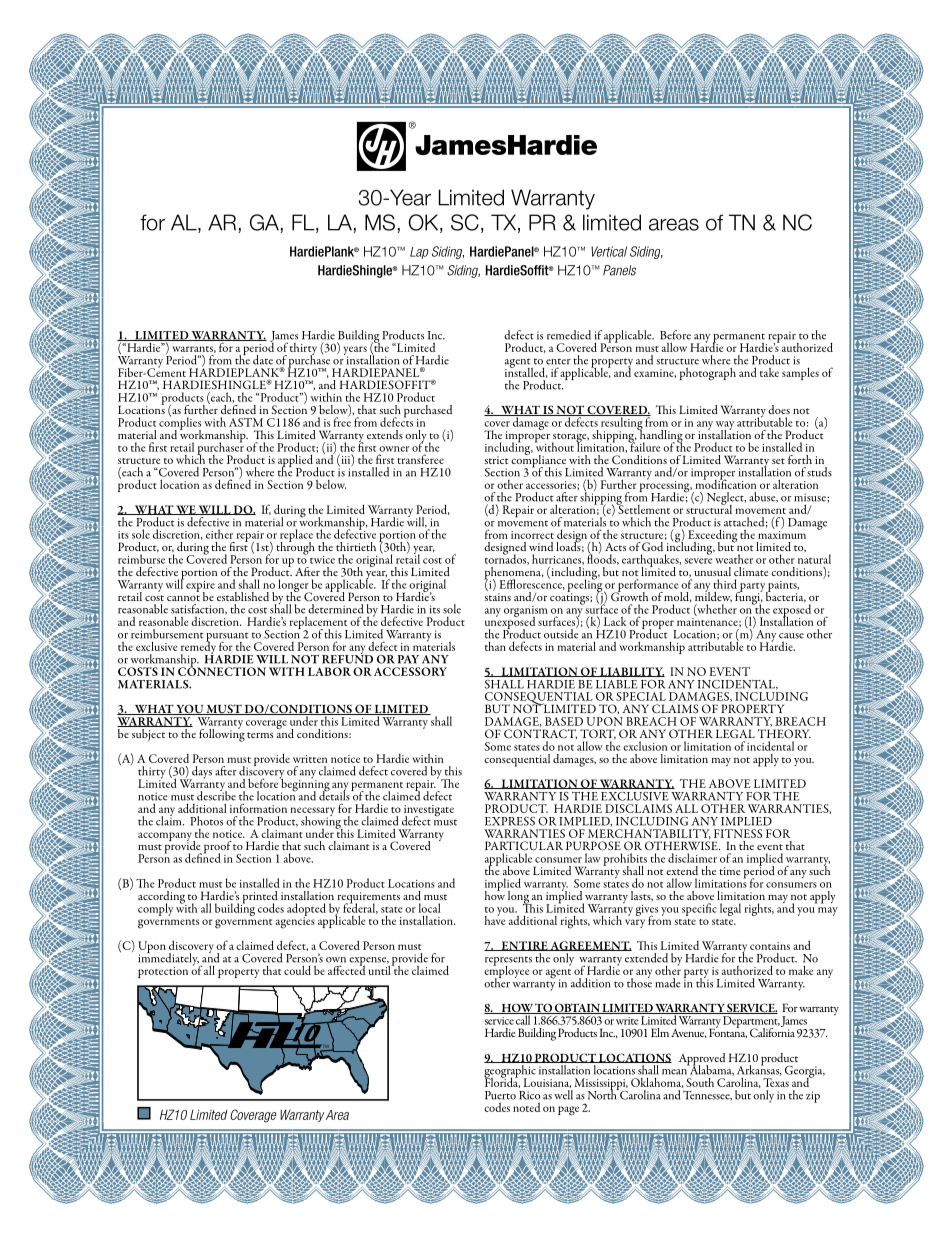 The width and height of the screenshot is (952, 1233). What do you see at coordinates (206, 821) in the screenshot?
I see `Photos` at bounding box center [206, 821].
